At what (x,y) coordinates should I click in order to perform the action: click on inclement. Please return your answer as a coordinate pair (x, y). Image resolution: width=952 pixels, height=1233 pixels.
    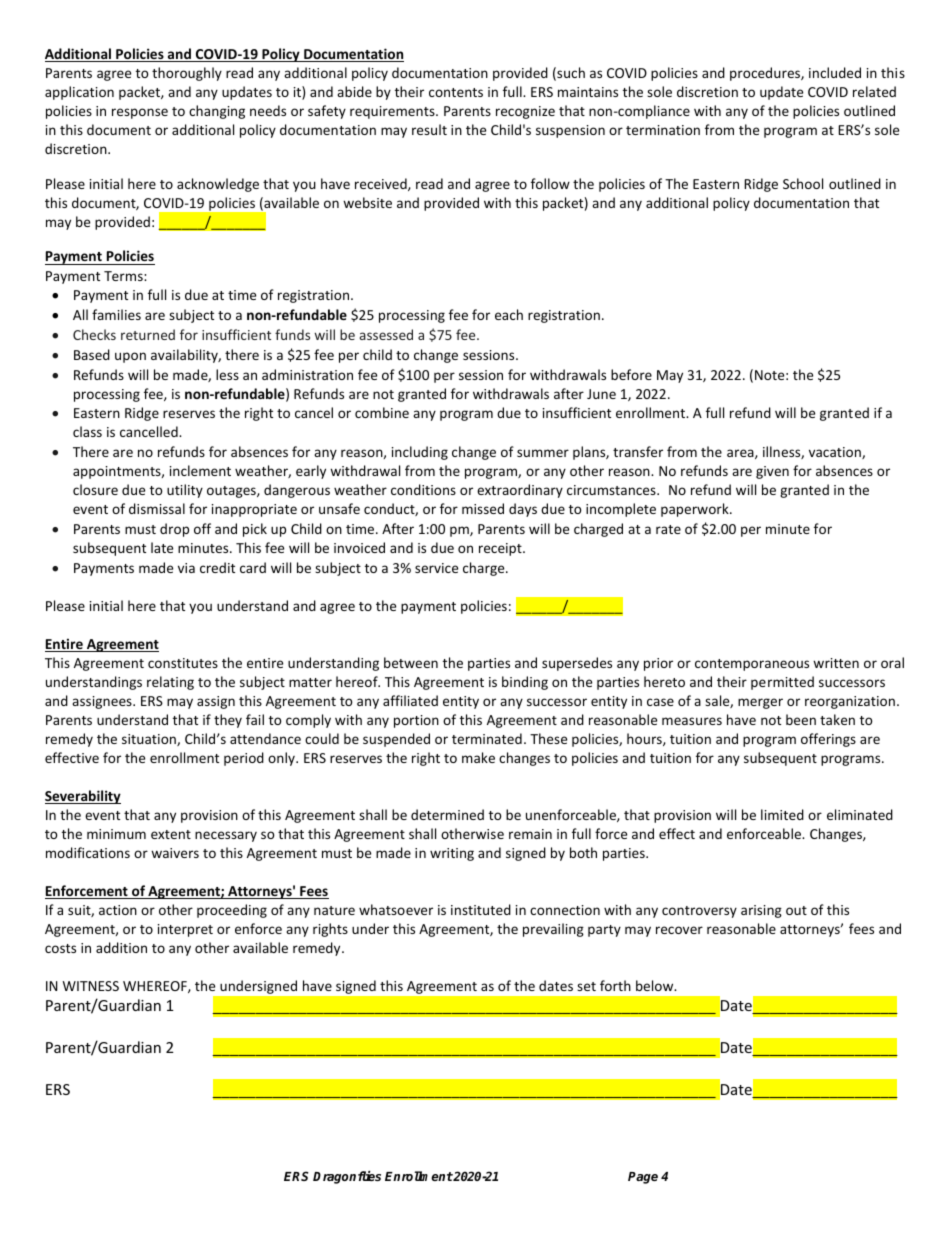
    Looking at the image, I should click on (200, 470).
